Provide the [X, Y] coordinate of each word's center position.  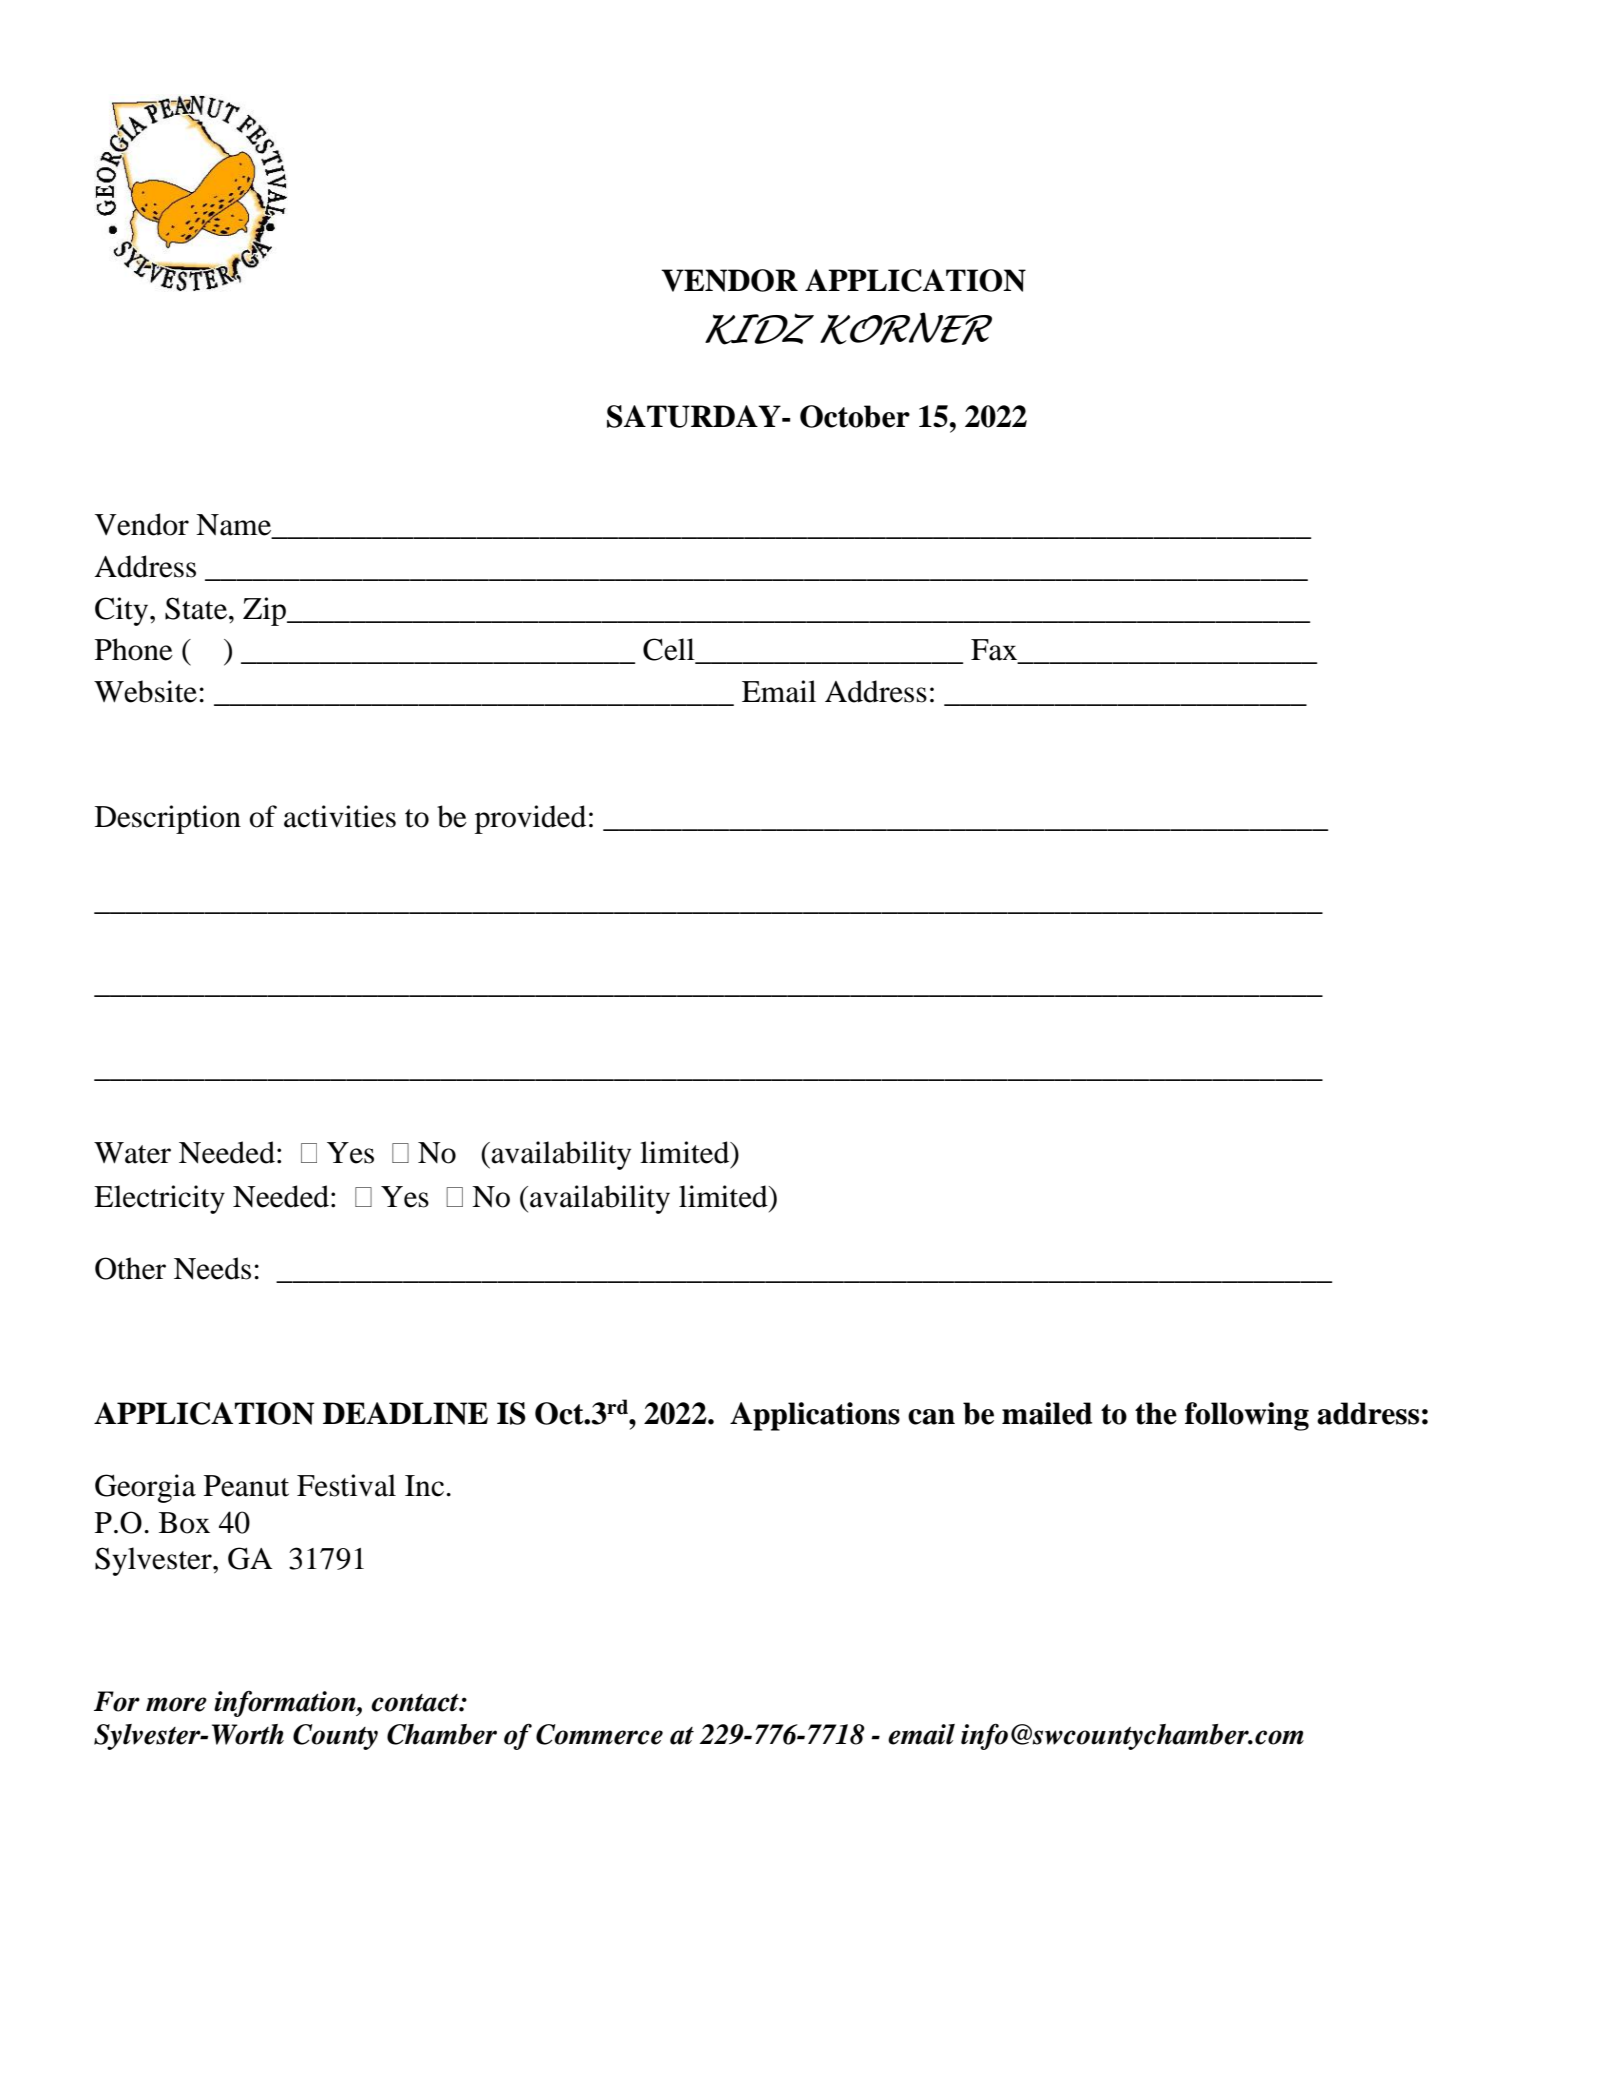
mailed [1047, 1413]
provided [530, 819]
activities [340, 816]
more [176, 1704]
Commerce [599, 1734]
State [197, 608]
